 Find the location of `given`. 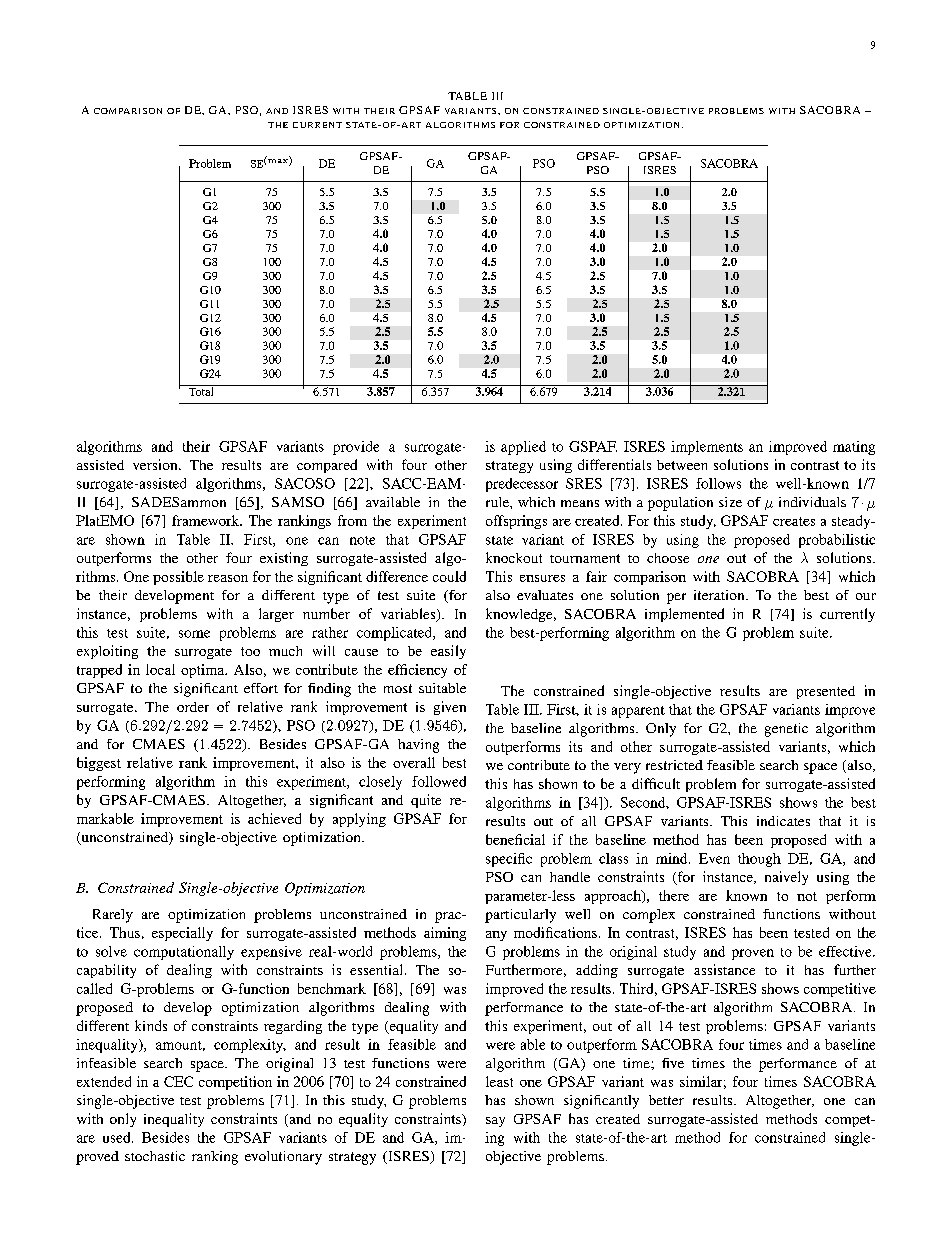

given is located at coordinates (450, 708).
